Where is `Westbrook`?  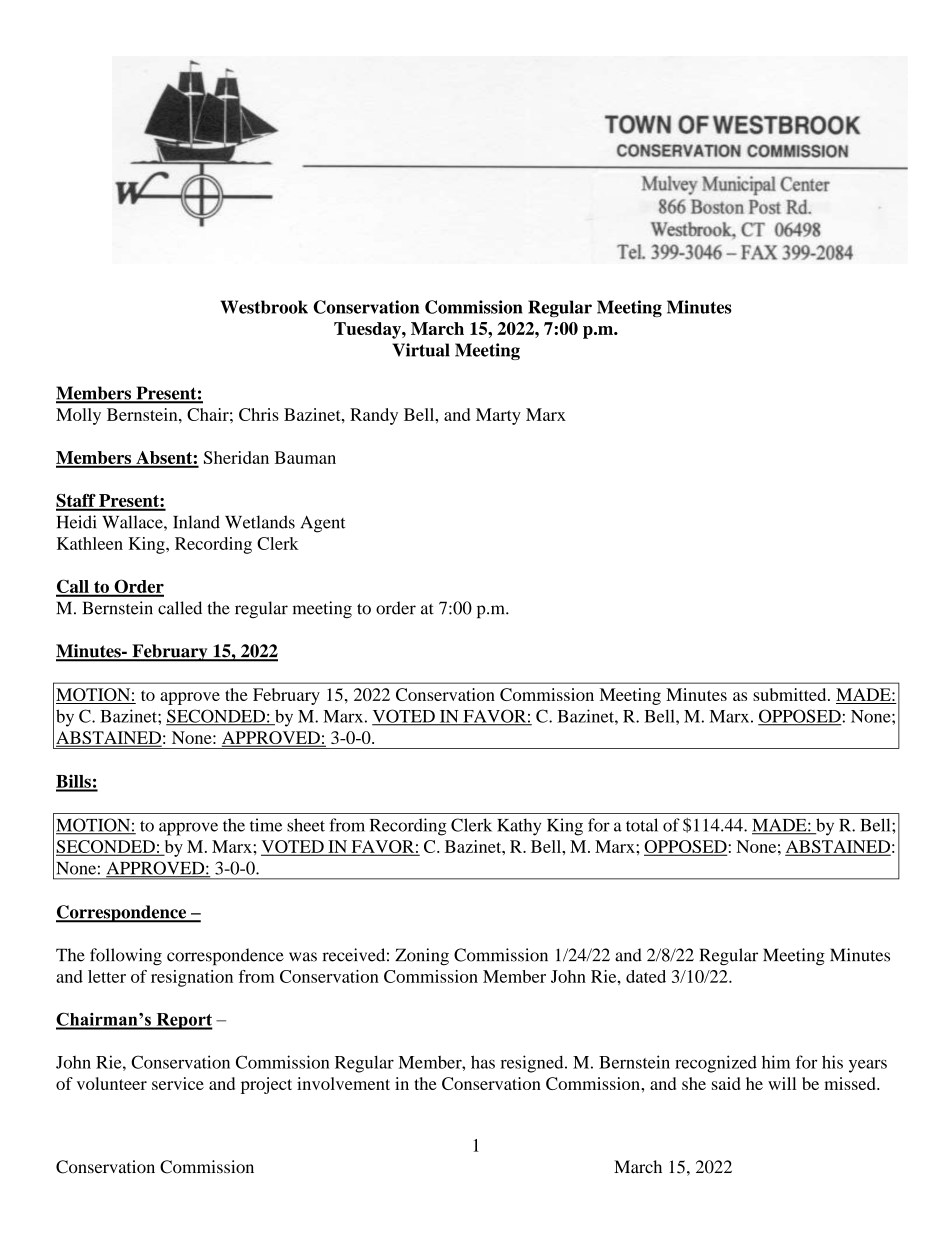
Westbrook is located at coordinates (264, 307).
